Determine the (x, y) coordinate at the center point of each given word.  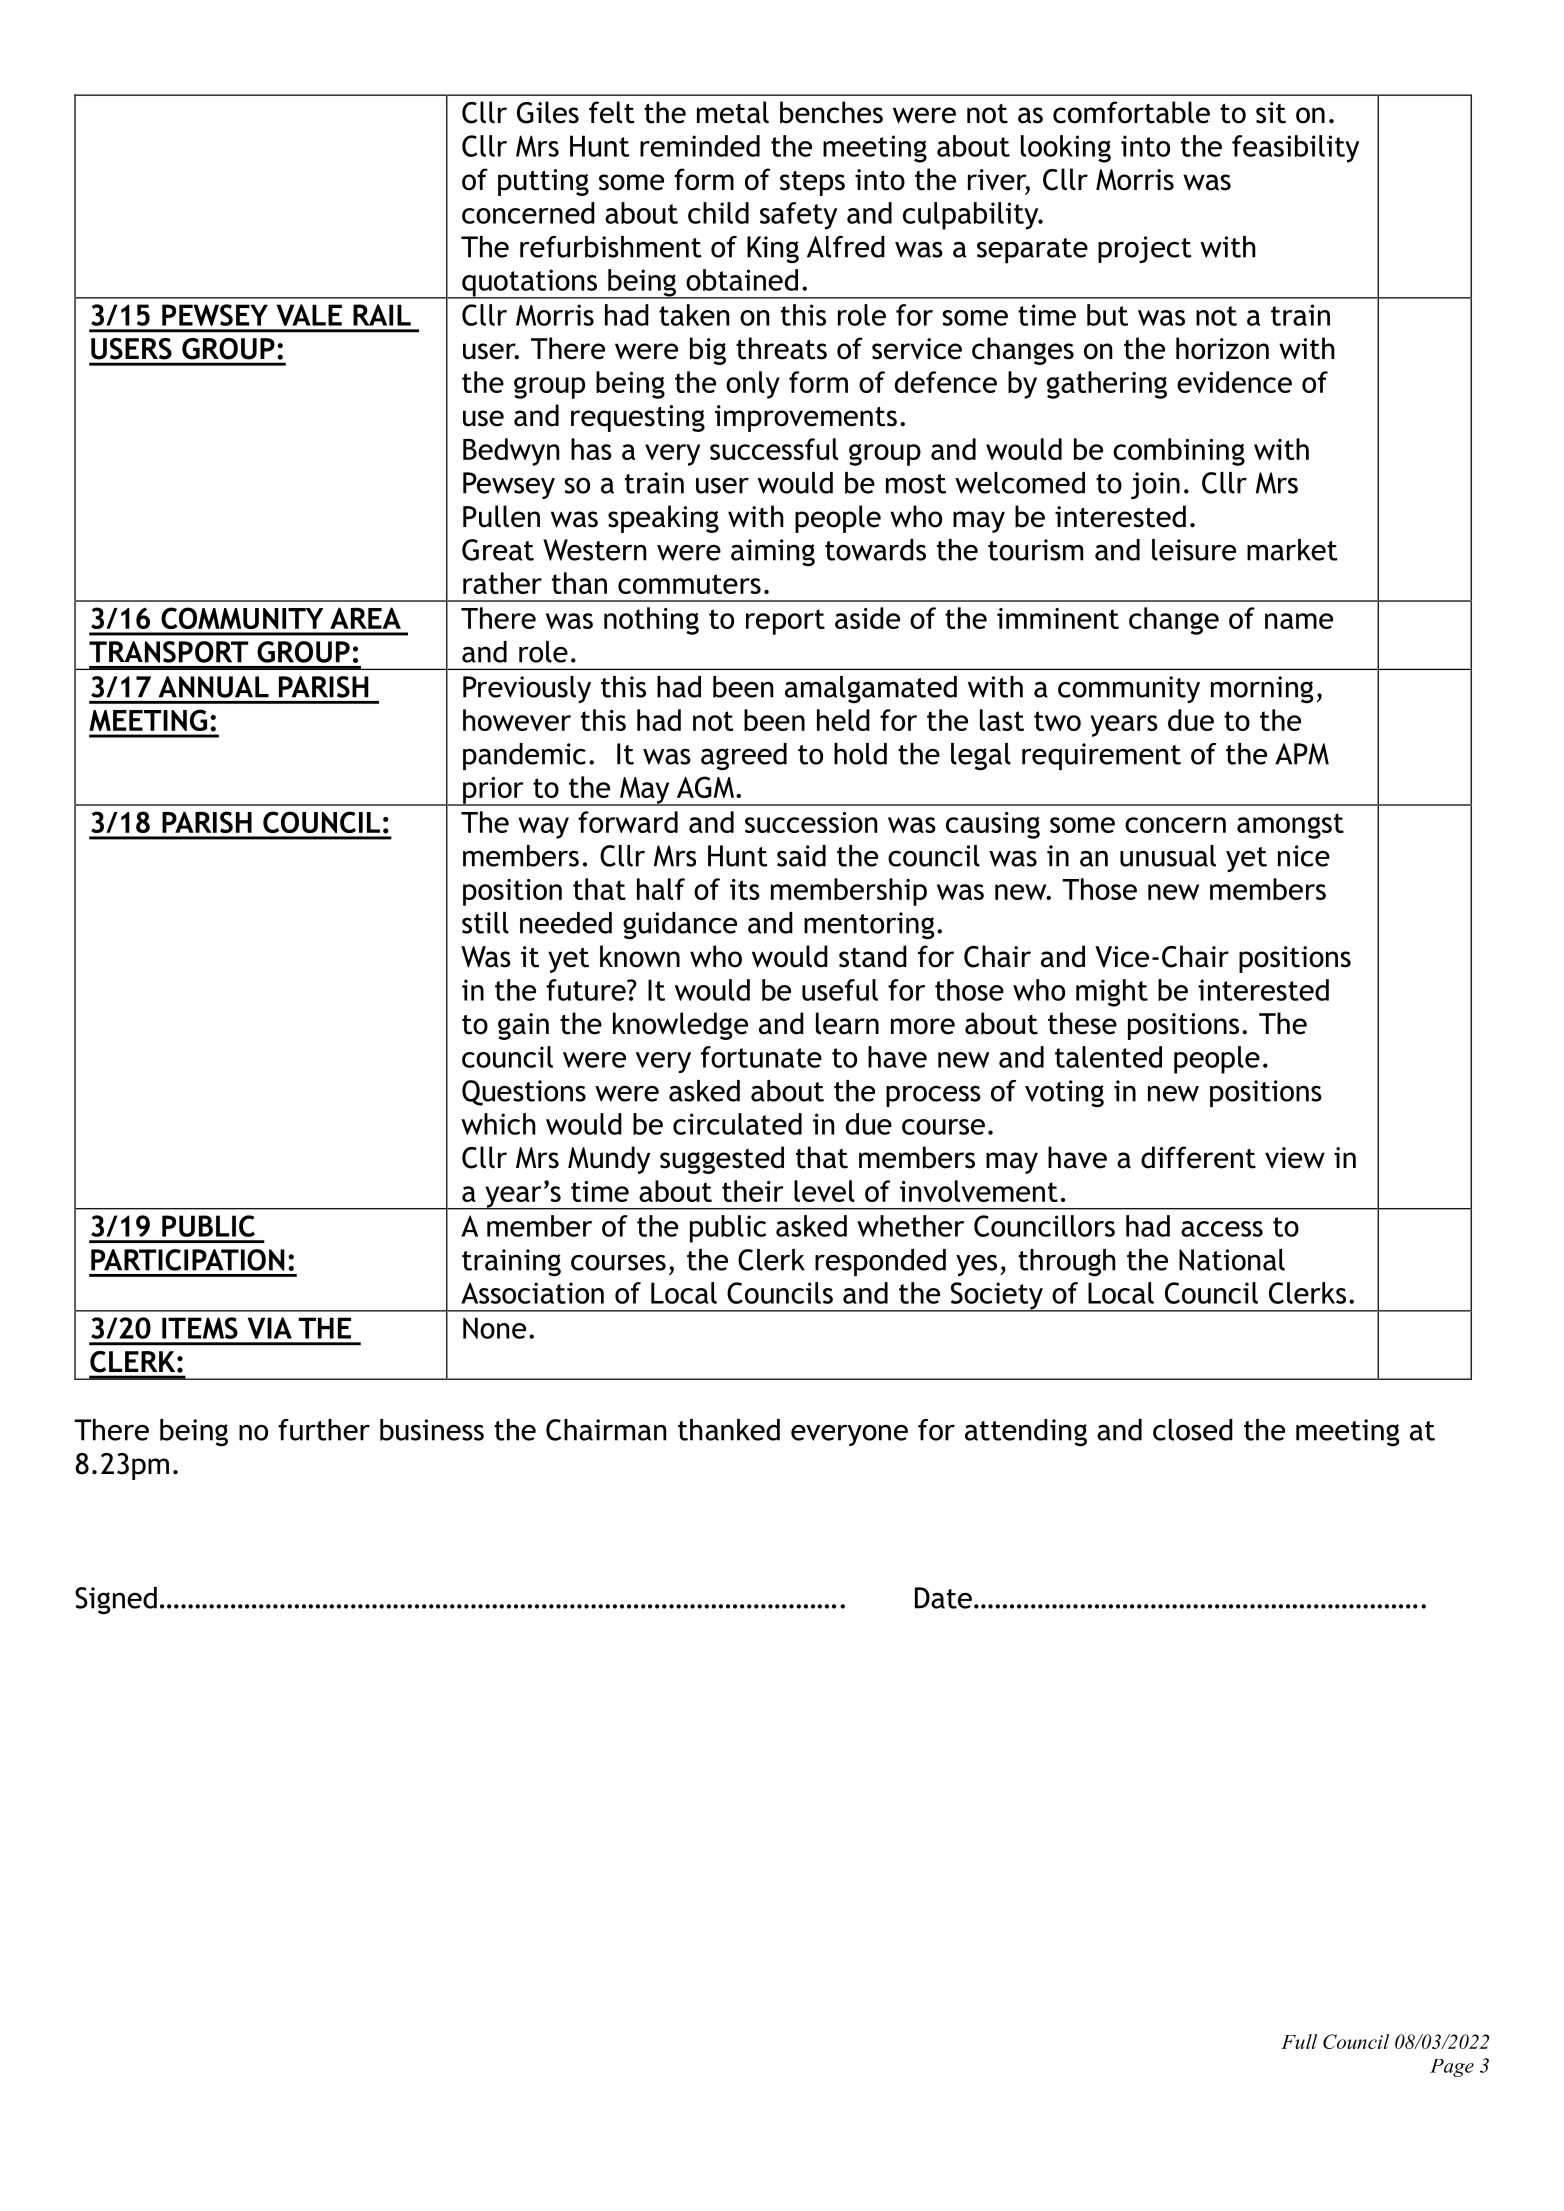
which (498, 1124)
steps (812, 183)
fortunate (761, 1057)
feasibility (1295, 149)
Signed (116, 1600)
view (1295, 1158)
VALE (309, 315)
